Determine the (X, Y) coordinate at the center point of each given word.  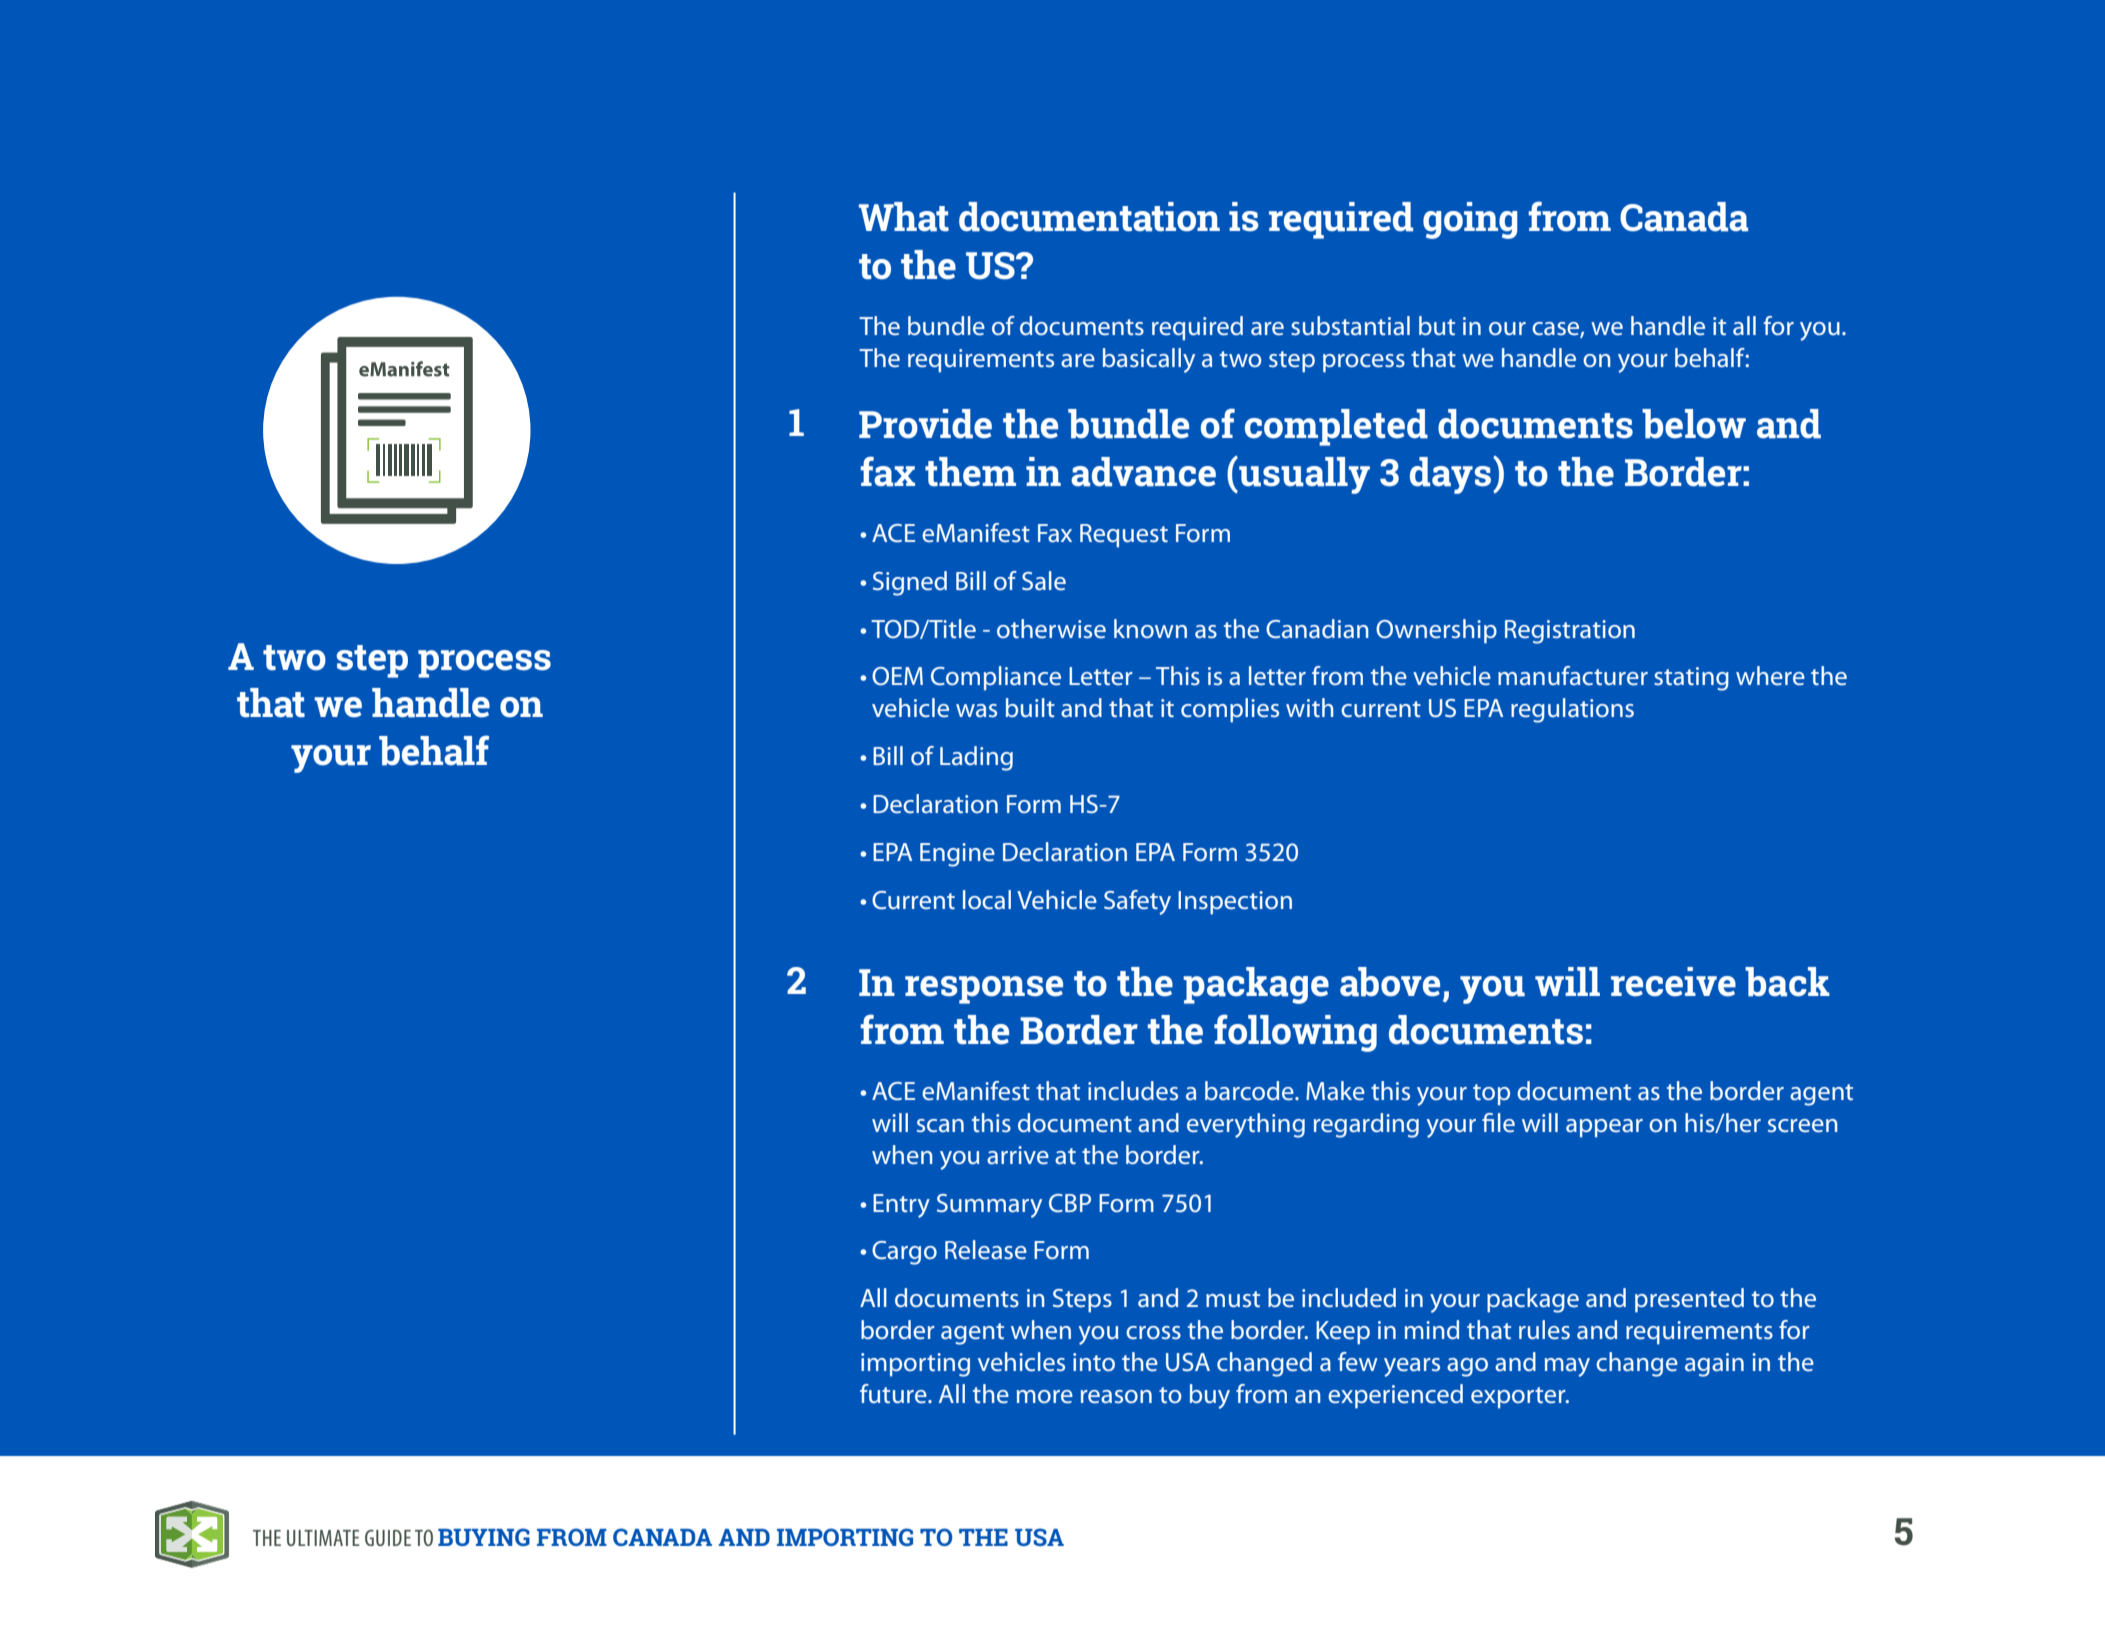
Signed (910, 583)
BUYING (484, 1537)
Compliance (996, 678)
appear (1604, 1128)
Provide (925, 424)
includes (1133, 1091)
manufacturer (1573, 676)
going (1470, 220)
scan (940, 1126)
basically (1149, 360)
